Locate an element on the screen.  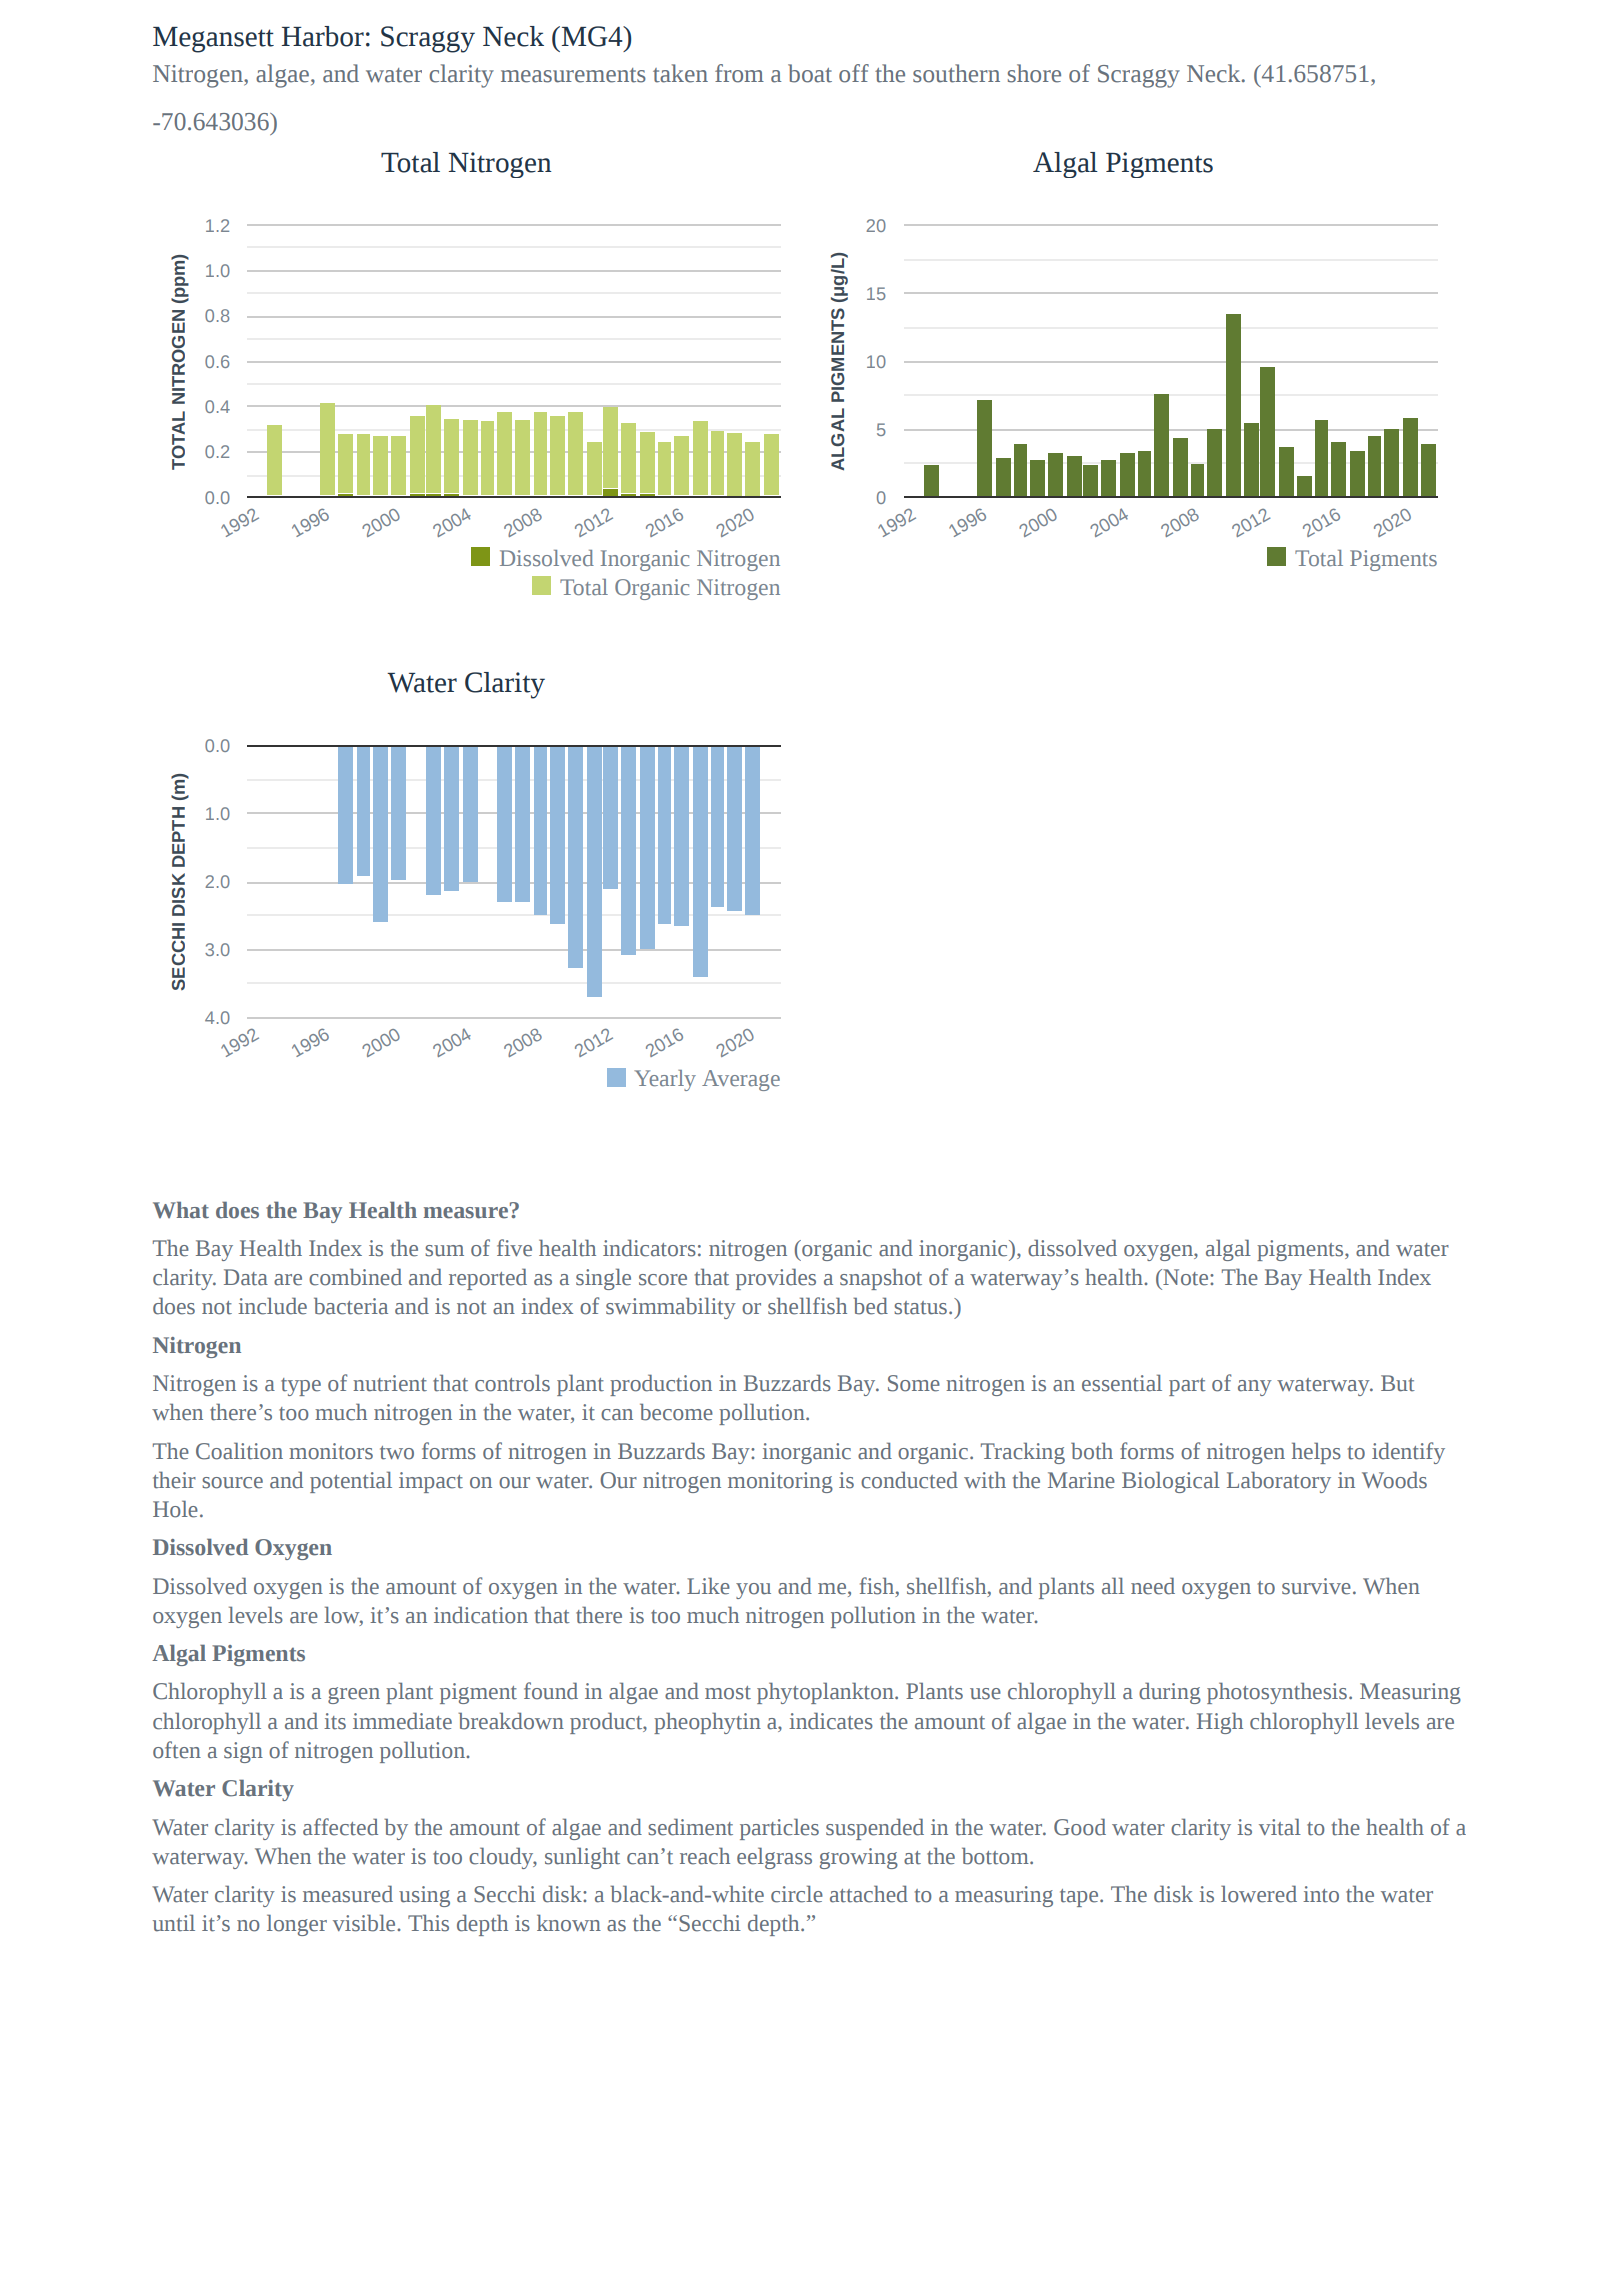
Average is located at coordinates (741, 1080).
